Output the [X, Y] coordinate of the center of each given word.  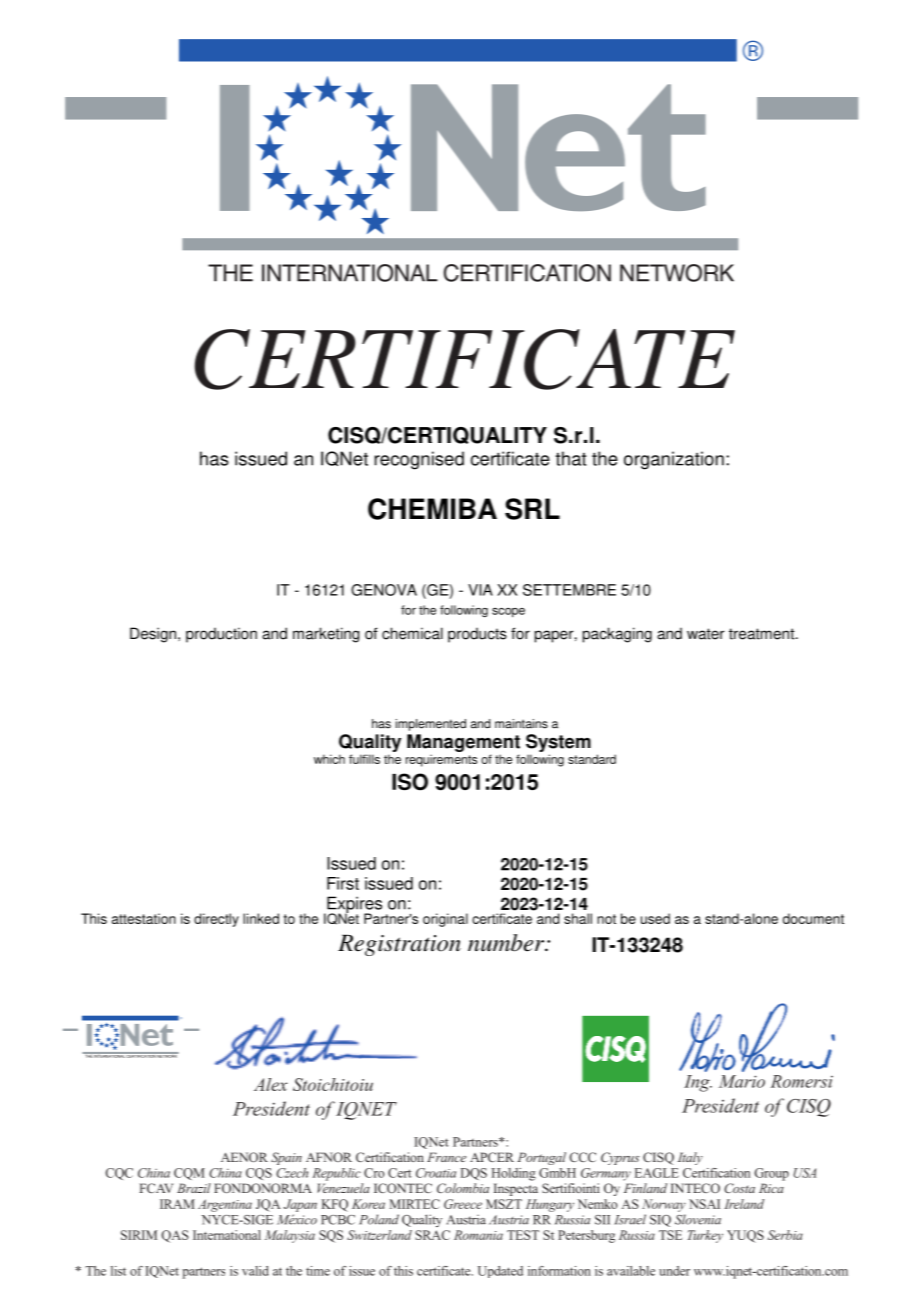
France [446, 1157]
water [706, 634]
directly [216, 920]
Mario [742, 1081]
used [655, 918]
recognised [419, 460]
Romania [478, 1235]
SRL [532, 509]
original [445, 920]
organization [674, 460]
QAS [175, 1236]
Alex [271, 1084]
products [477, 635]
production [221, 635]
